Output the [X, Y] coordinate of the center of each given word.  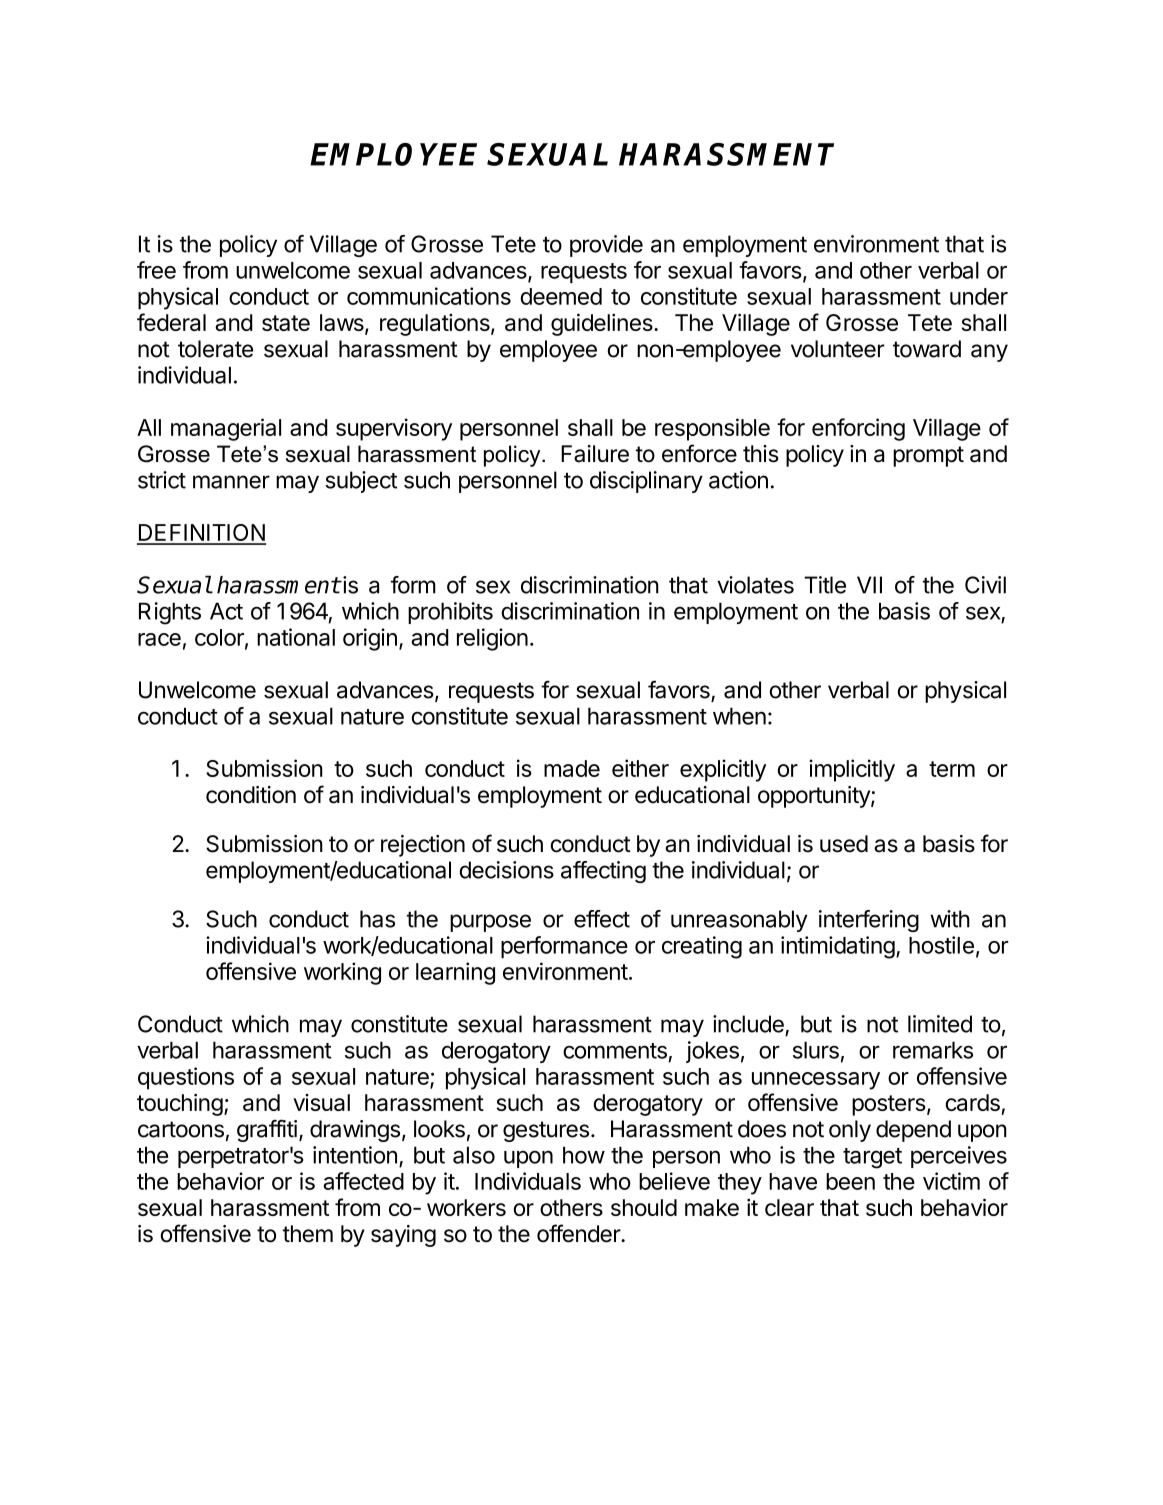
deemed [561, 296]
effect [602, 919]
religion [492, 639]
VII [869, 585]
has [377, 919]
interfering [869, 921]
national [296, 637]
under [979, 296]
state [286, 323]
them [308, 1234]
